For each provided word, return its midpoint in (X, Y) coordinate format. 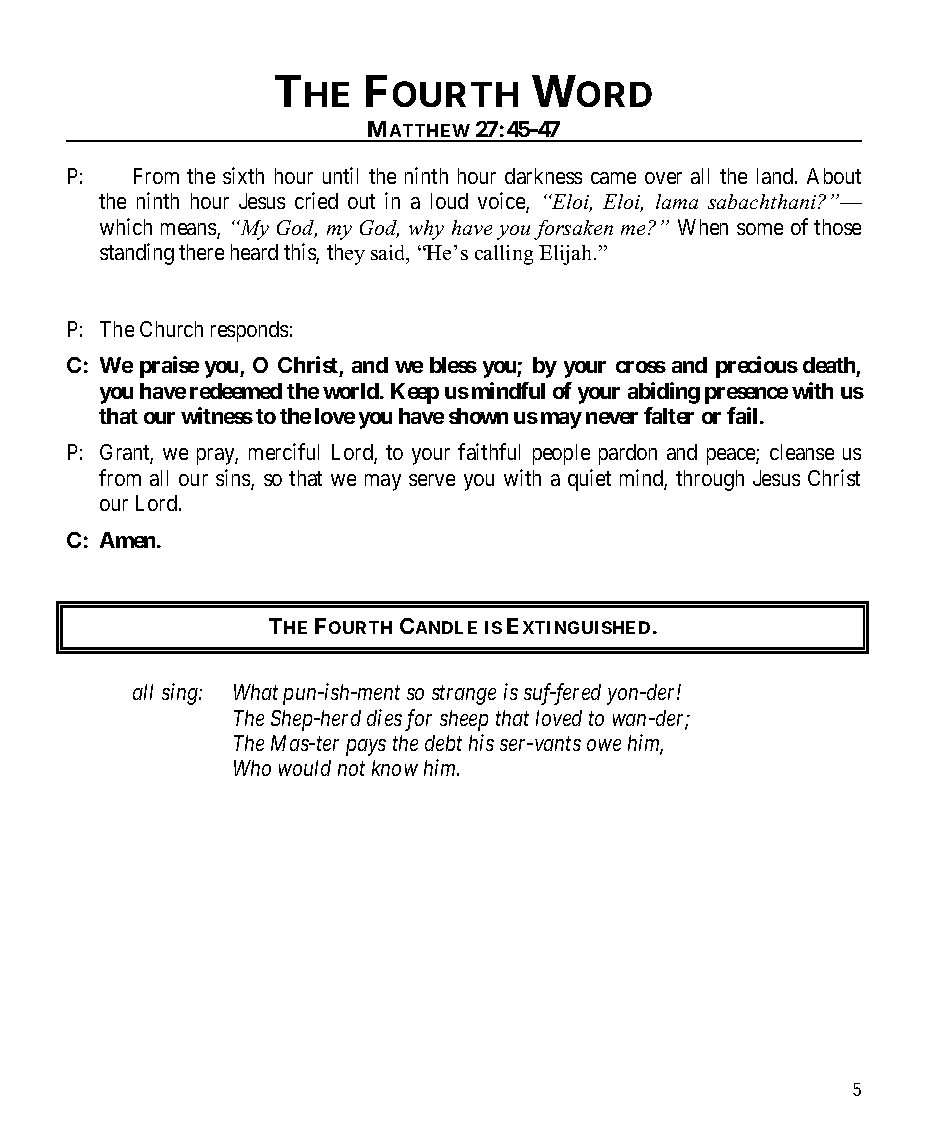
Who (252, 768)
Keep (415, 393)
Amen (129, 540)
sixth (243, 175)
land (775, 176)
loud (449, 201)
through (710, 480)
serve (432, 480)
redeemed (236, 391)
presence (746, 395)
